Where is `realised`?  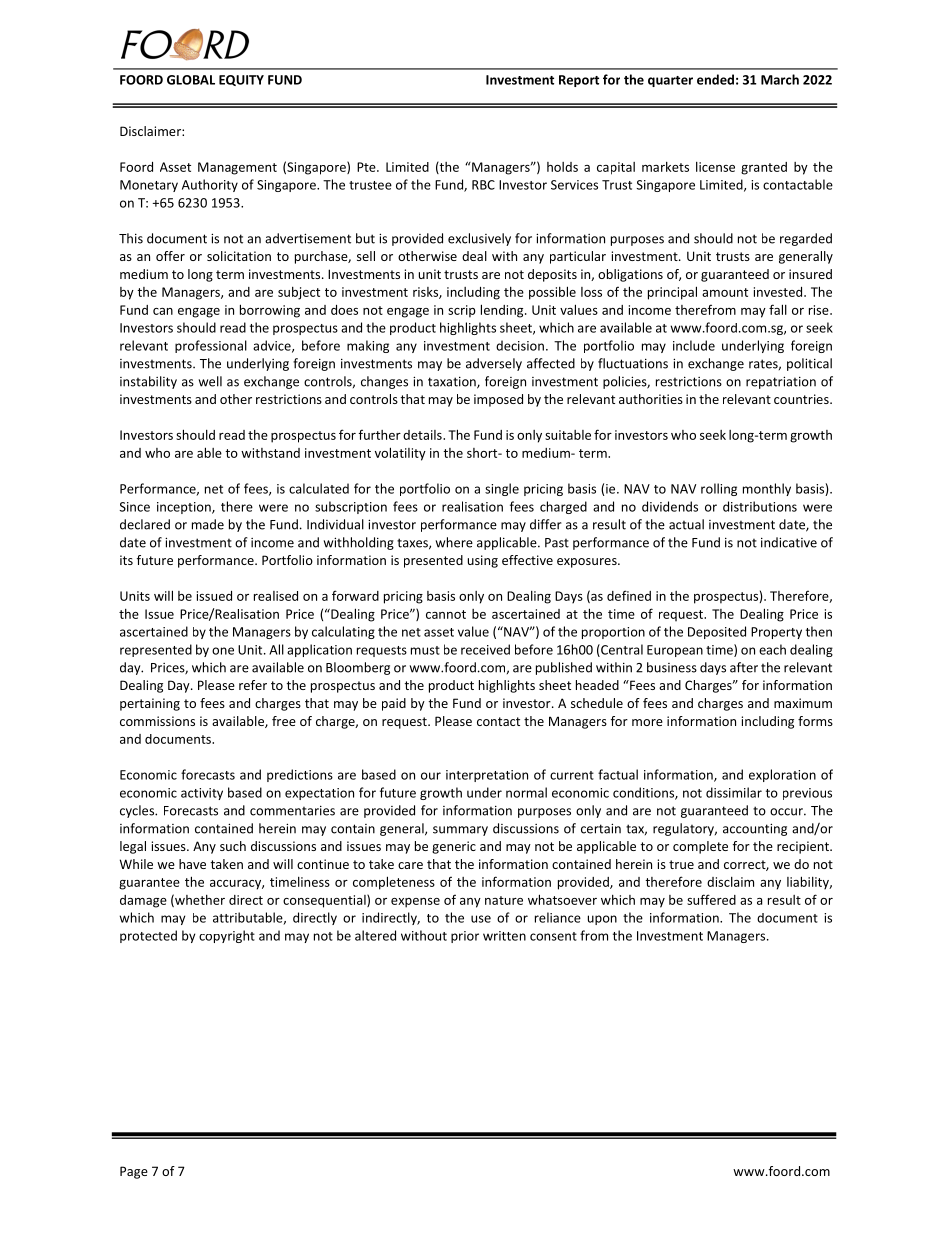
realised is located at coordinates (276, 596).
